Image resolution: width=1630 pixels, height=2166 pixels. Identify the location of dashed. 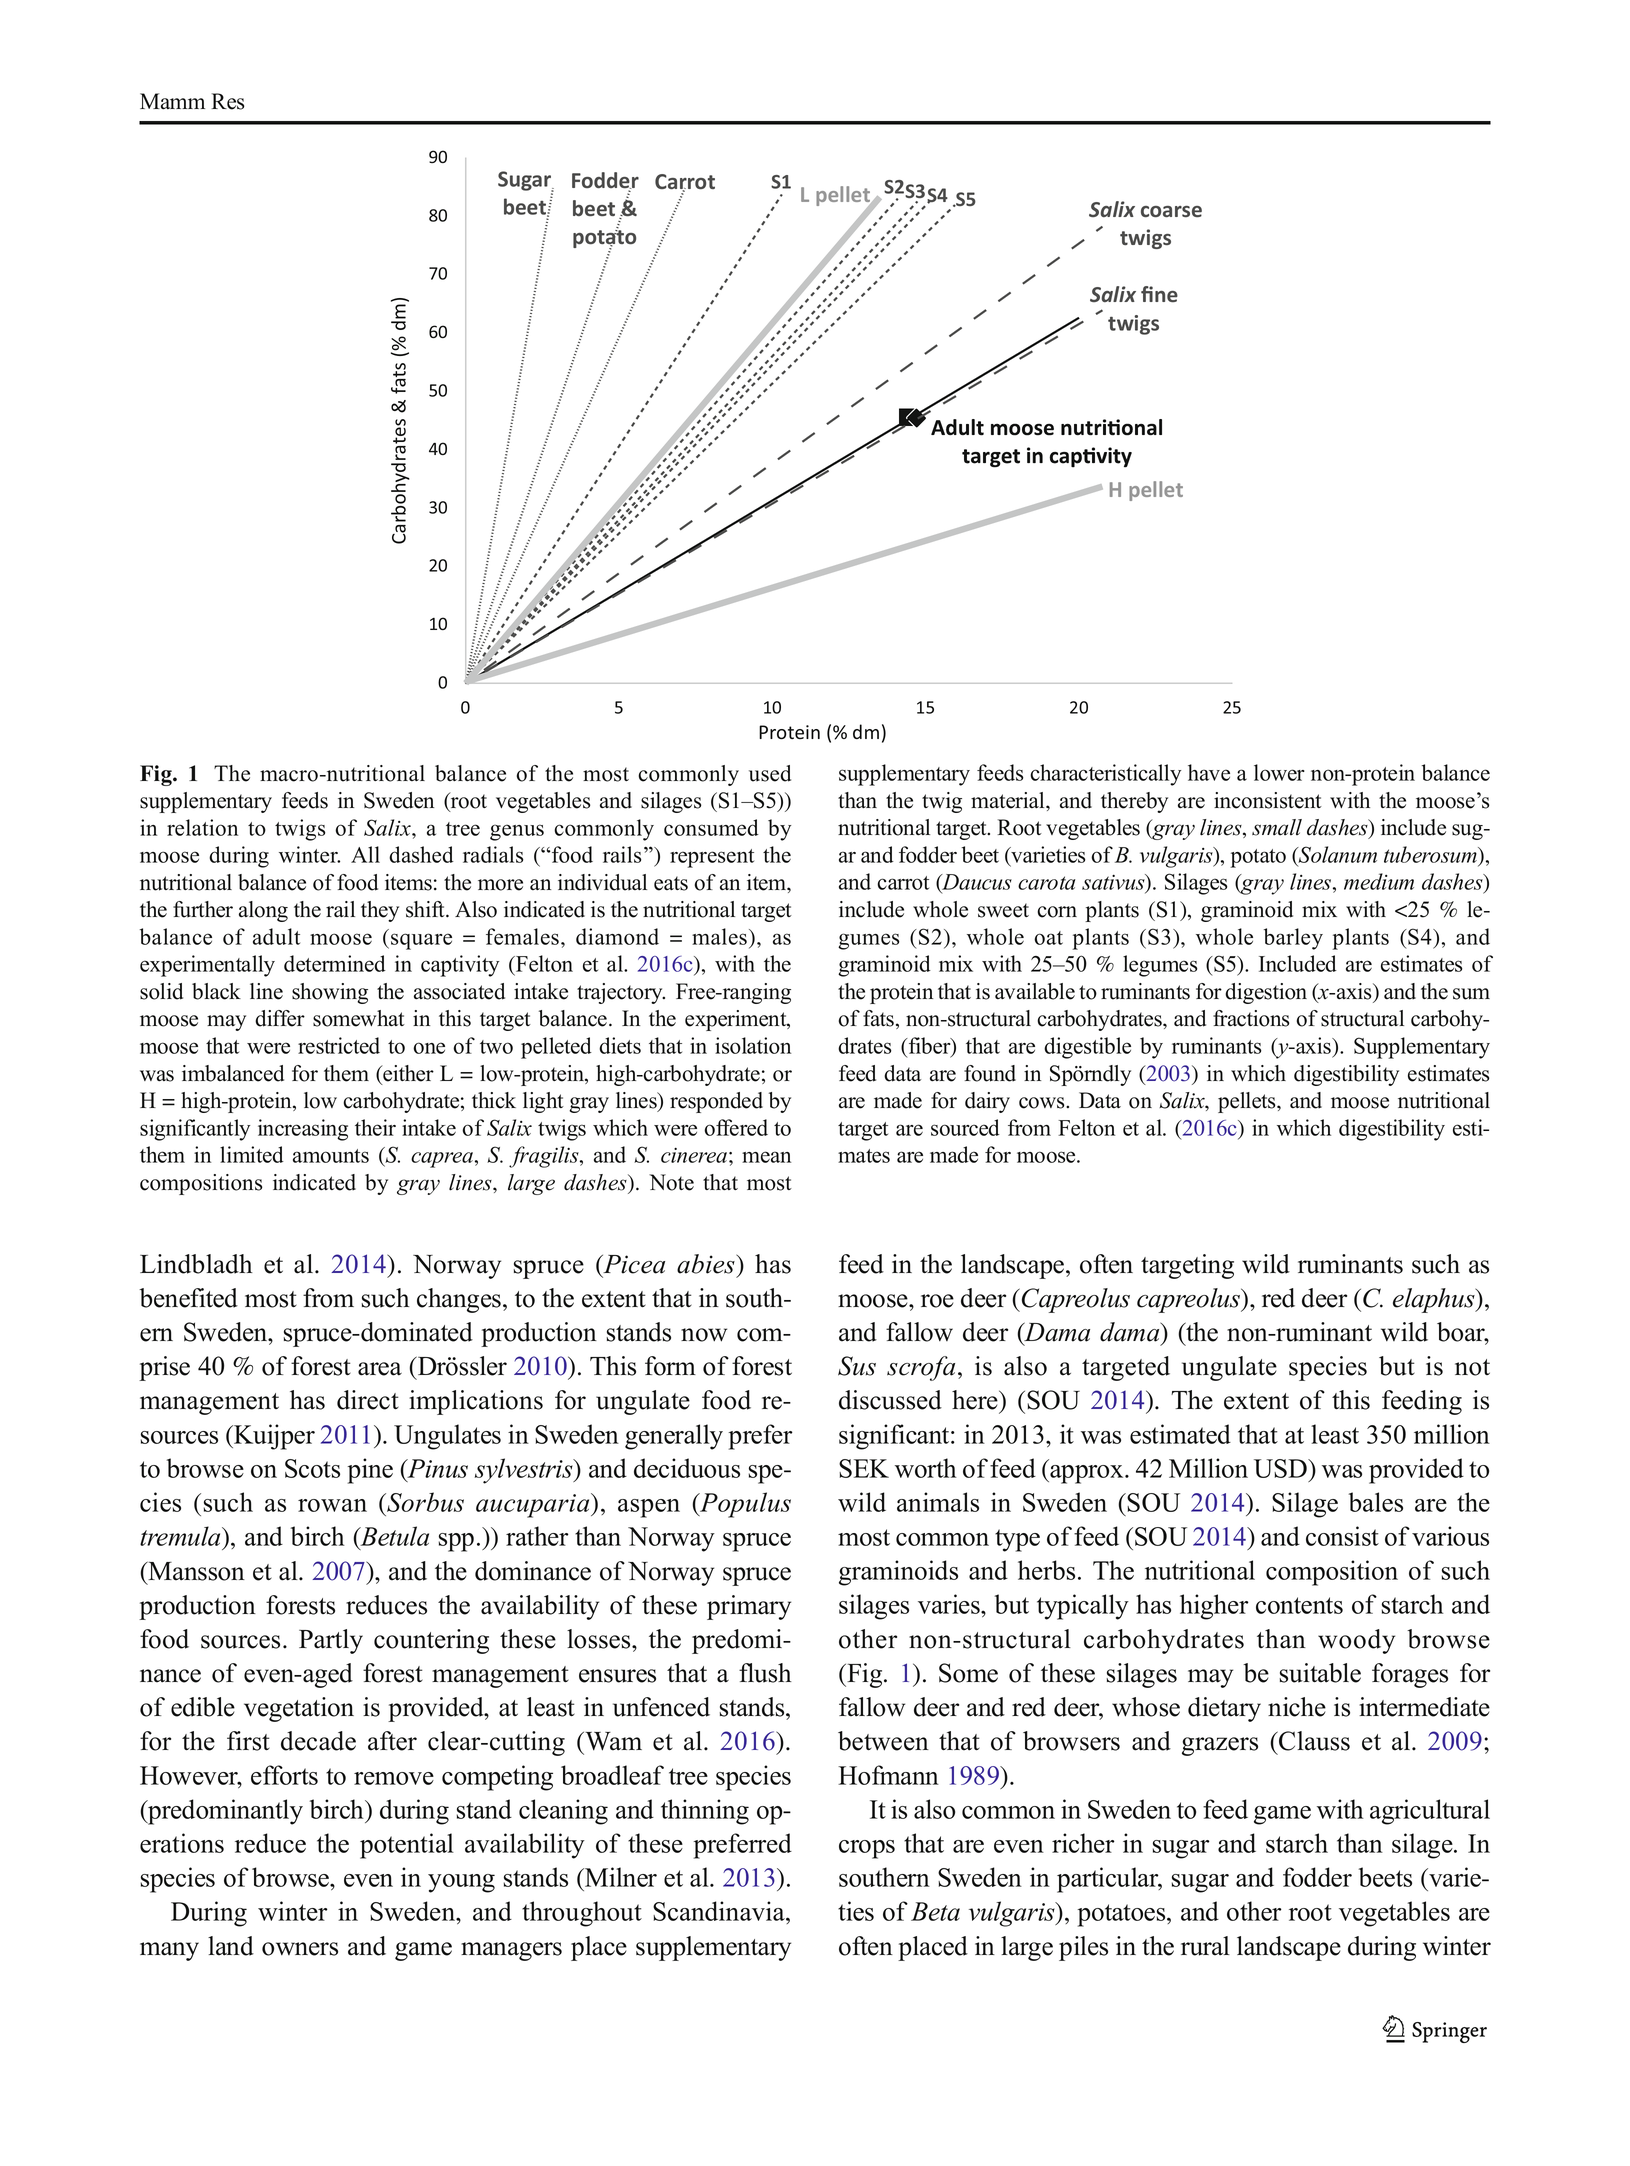
(421, 854).
